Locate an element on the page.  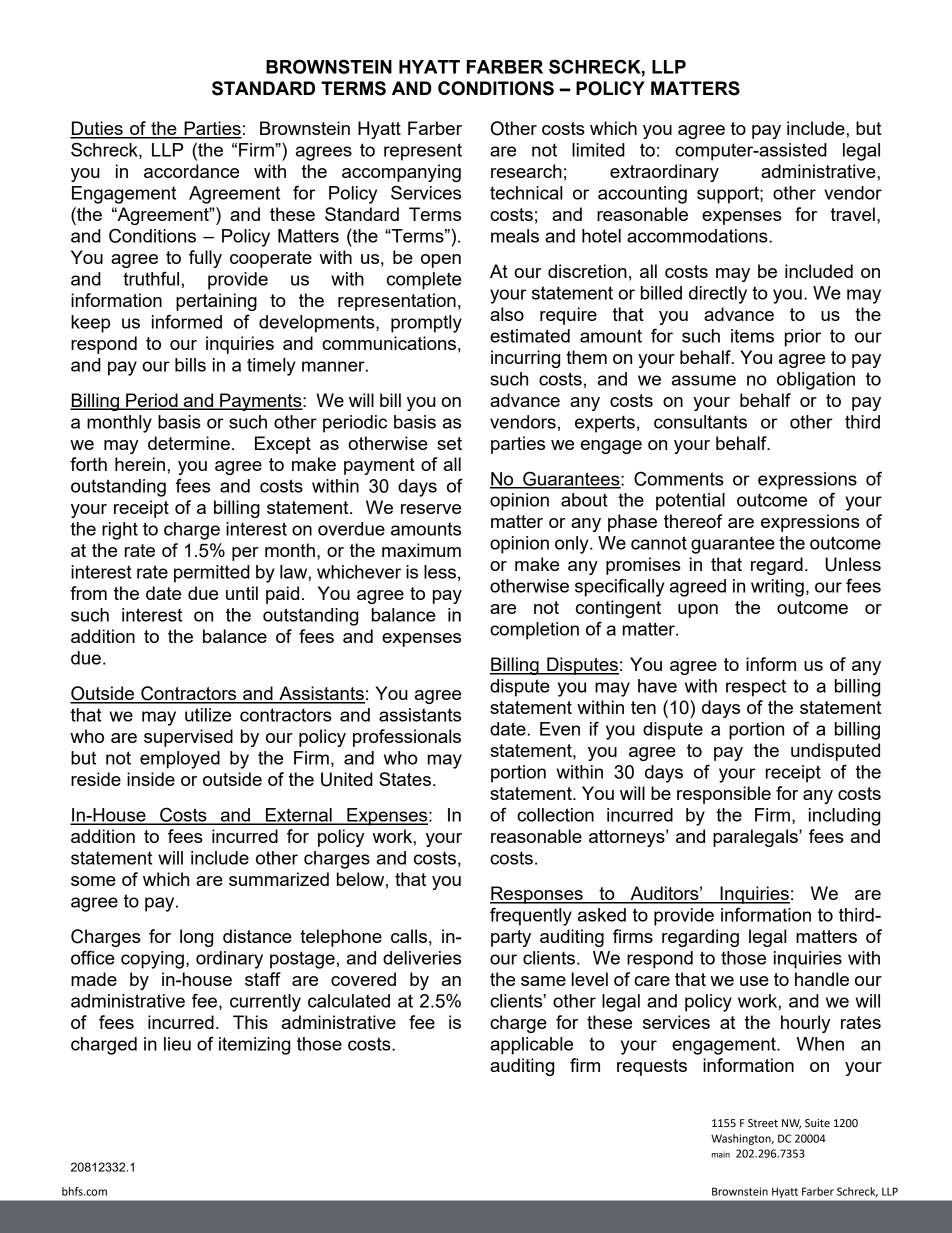
long is located at coordinates (196, 938).
